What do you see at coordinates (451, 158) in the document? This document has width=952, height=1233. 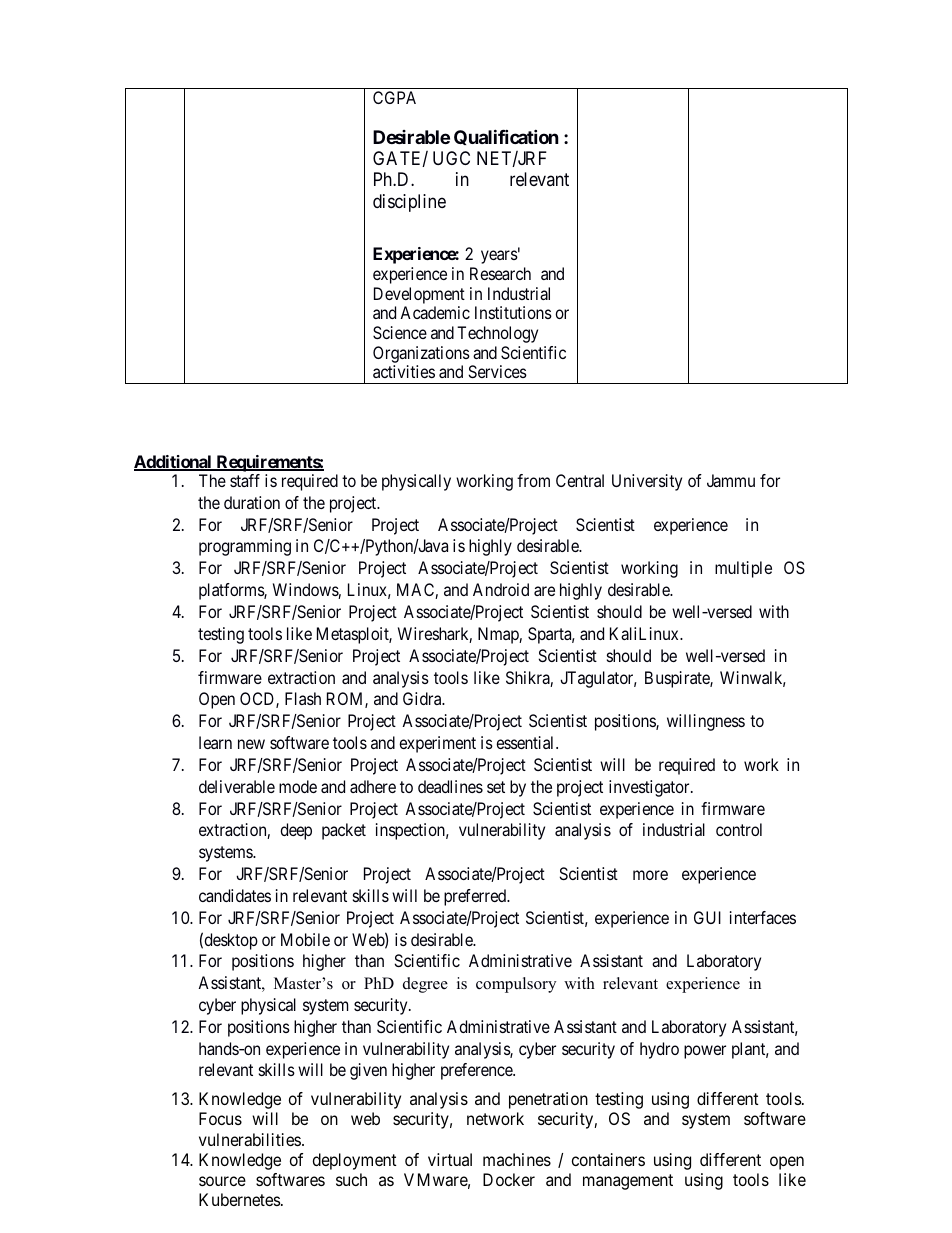 I see `UGC` at bounding box center [451, 158].
